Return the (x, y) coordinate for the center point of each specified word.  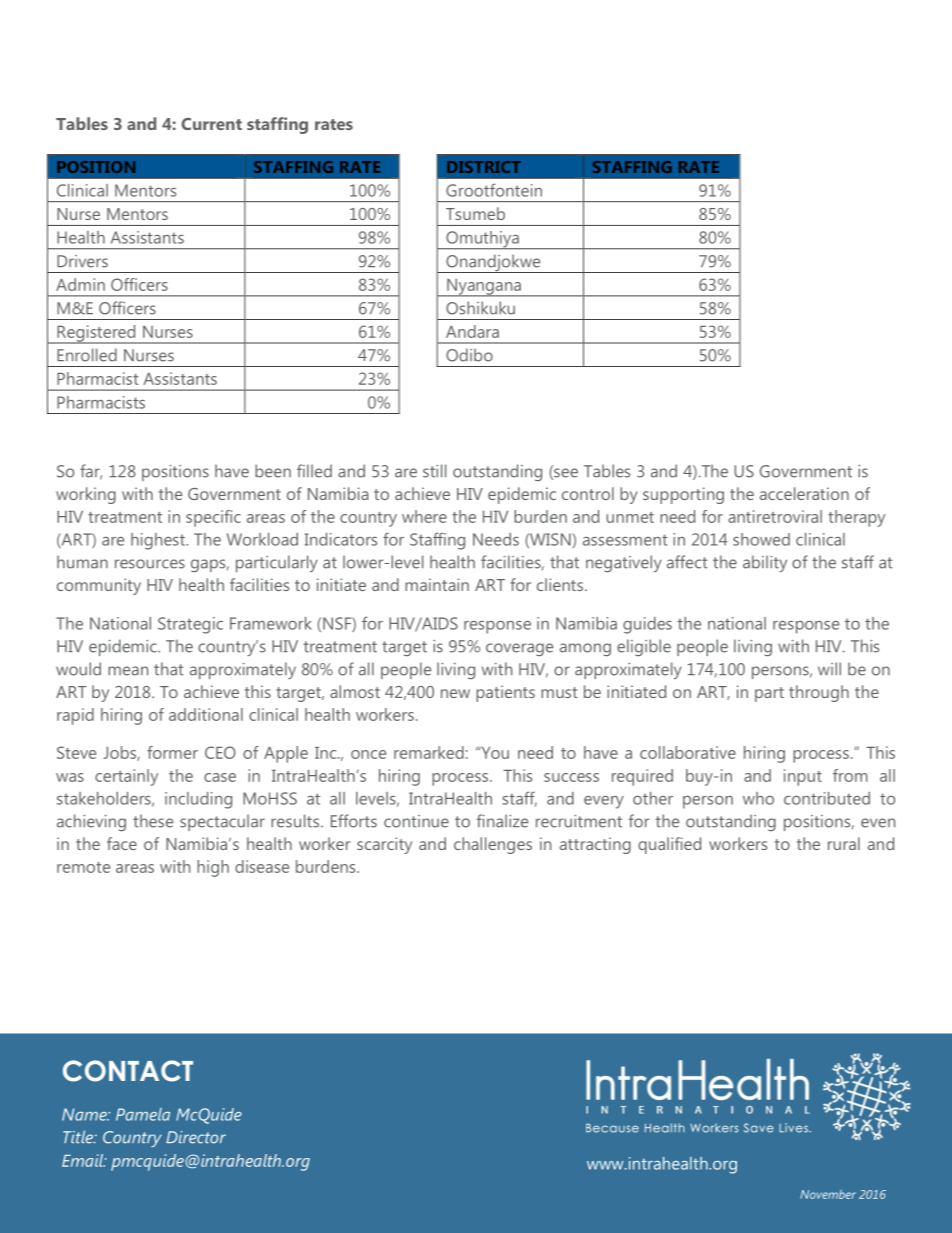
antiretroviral (775, 516)
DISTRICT (484, 167)
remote (83, 867)
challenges (493, 845)
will (829, 668)
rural (844, 843)
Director (196, 1137)
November (828, 1194)
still (434, 471)
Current (211, 124)
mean (128, 671)
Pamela (143, 1114)
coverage (519, 649)
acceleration (804, 493)
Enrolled (87, 355)
